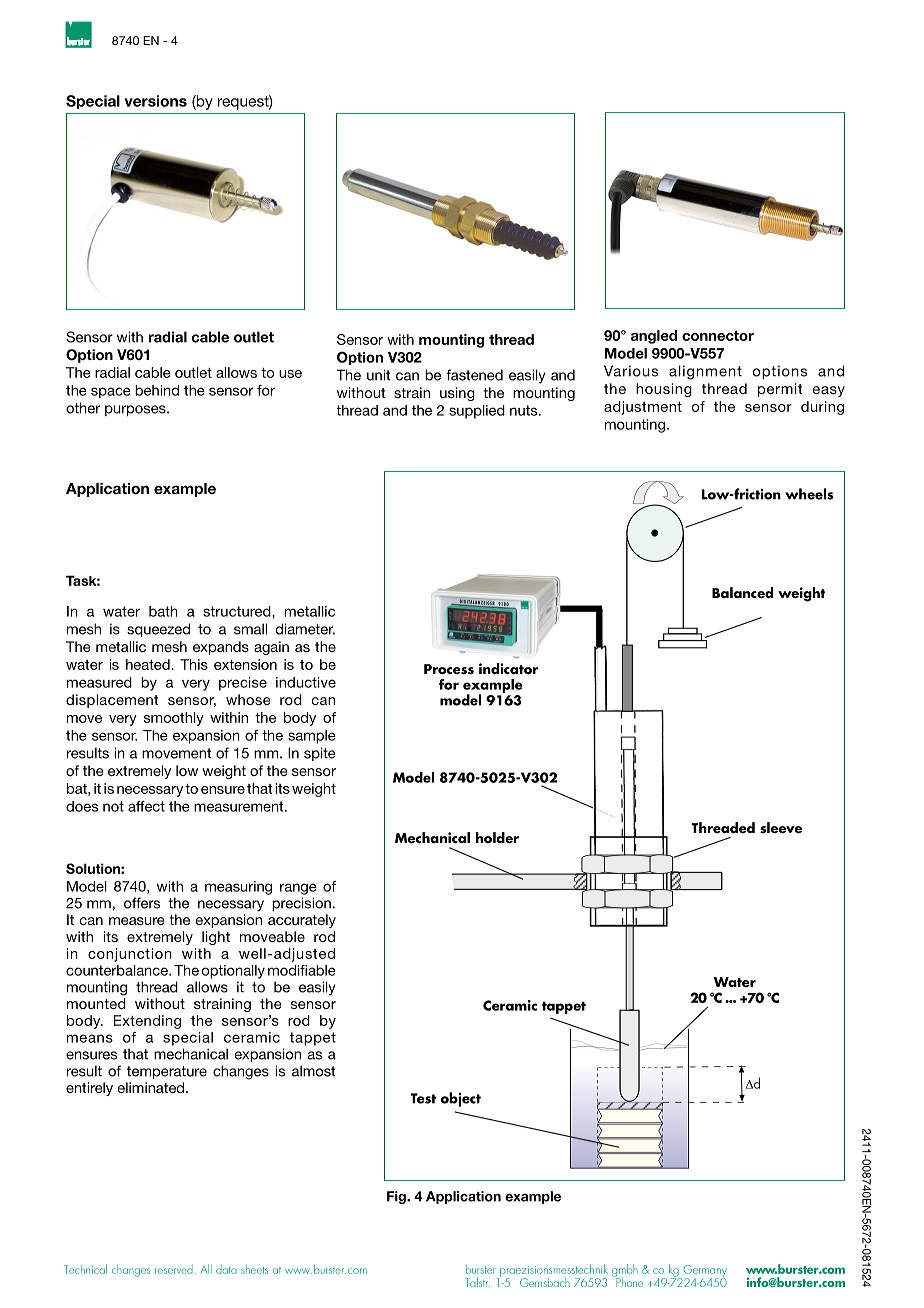 This page has width=924, height=1308. Describe the element at coordinates (142, 903) in the page. I see `offers` at that location.
